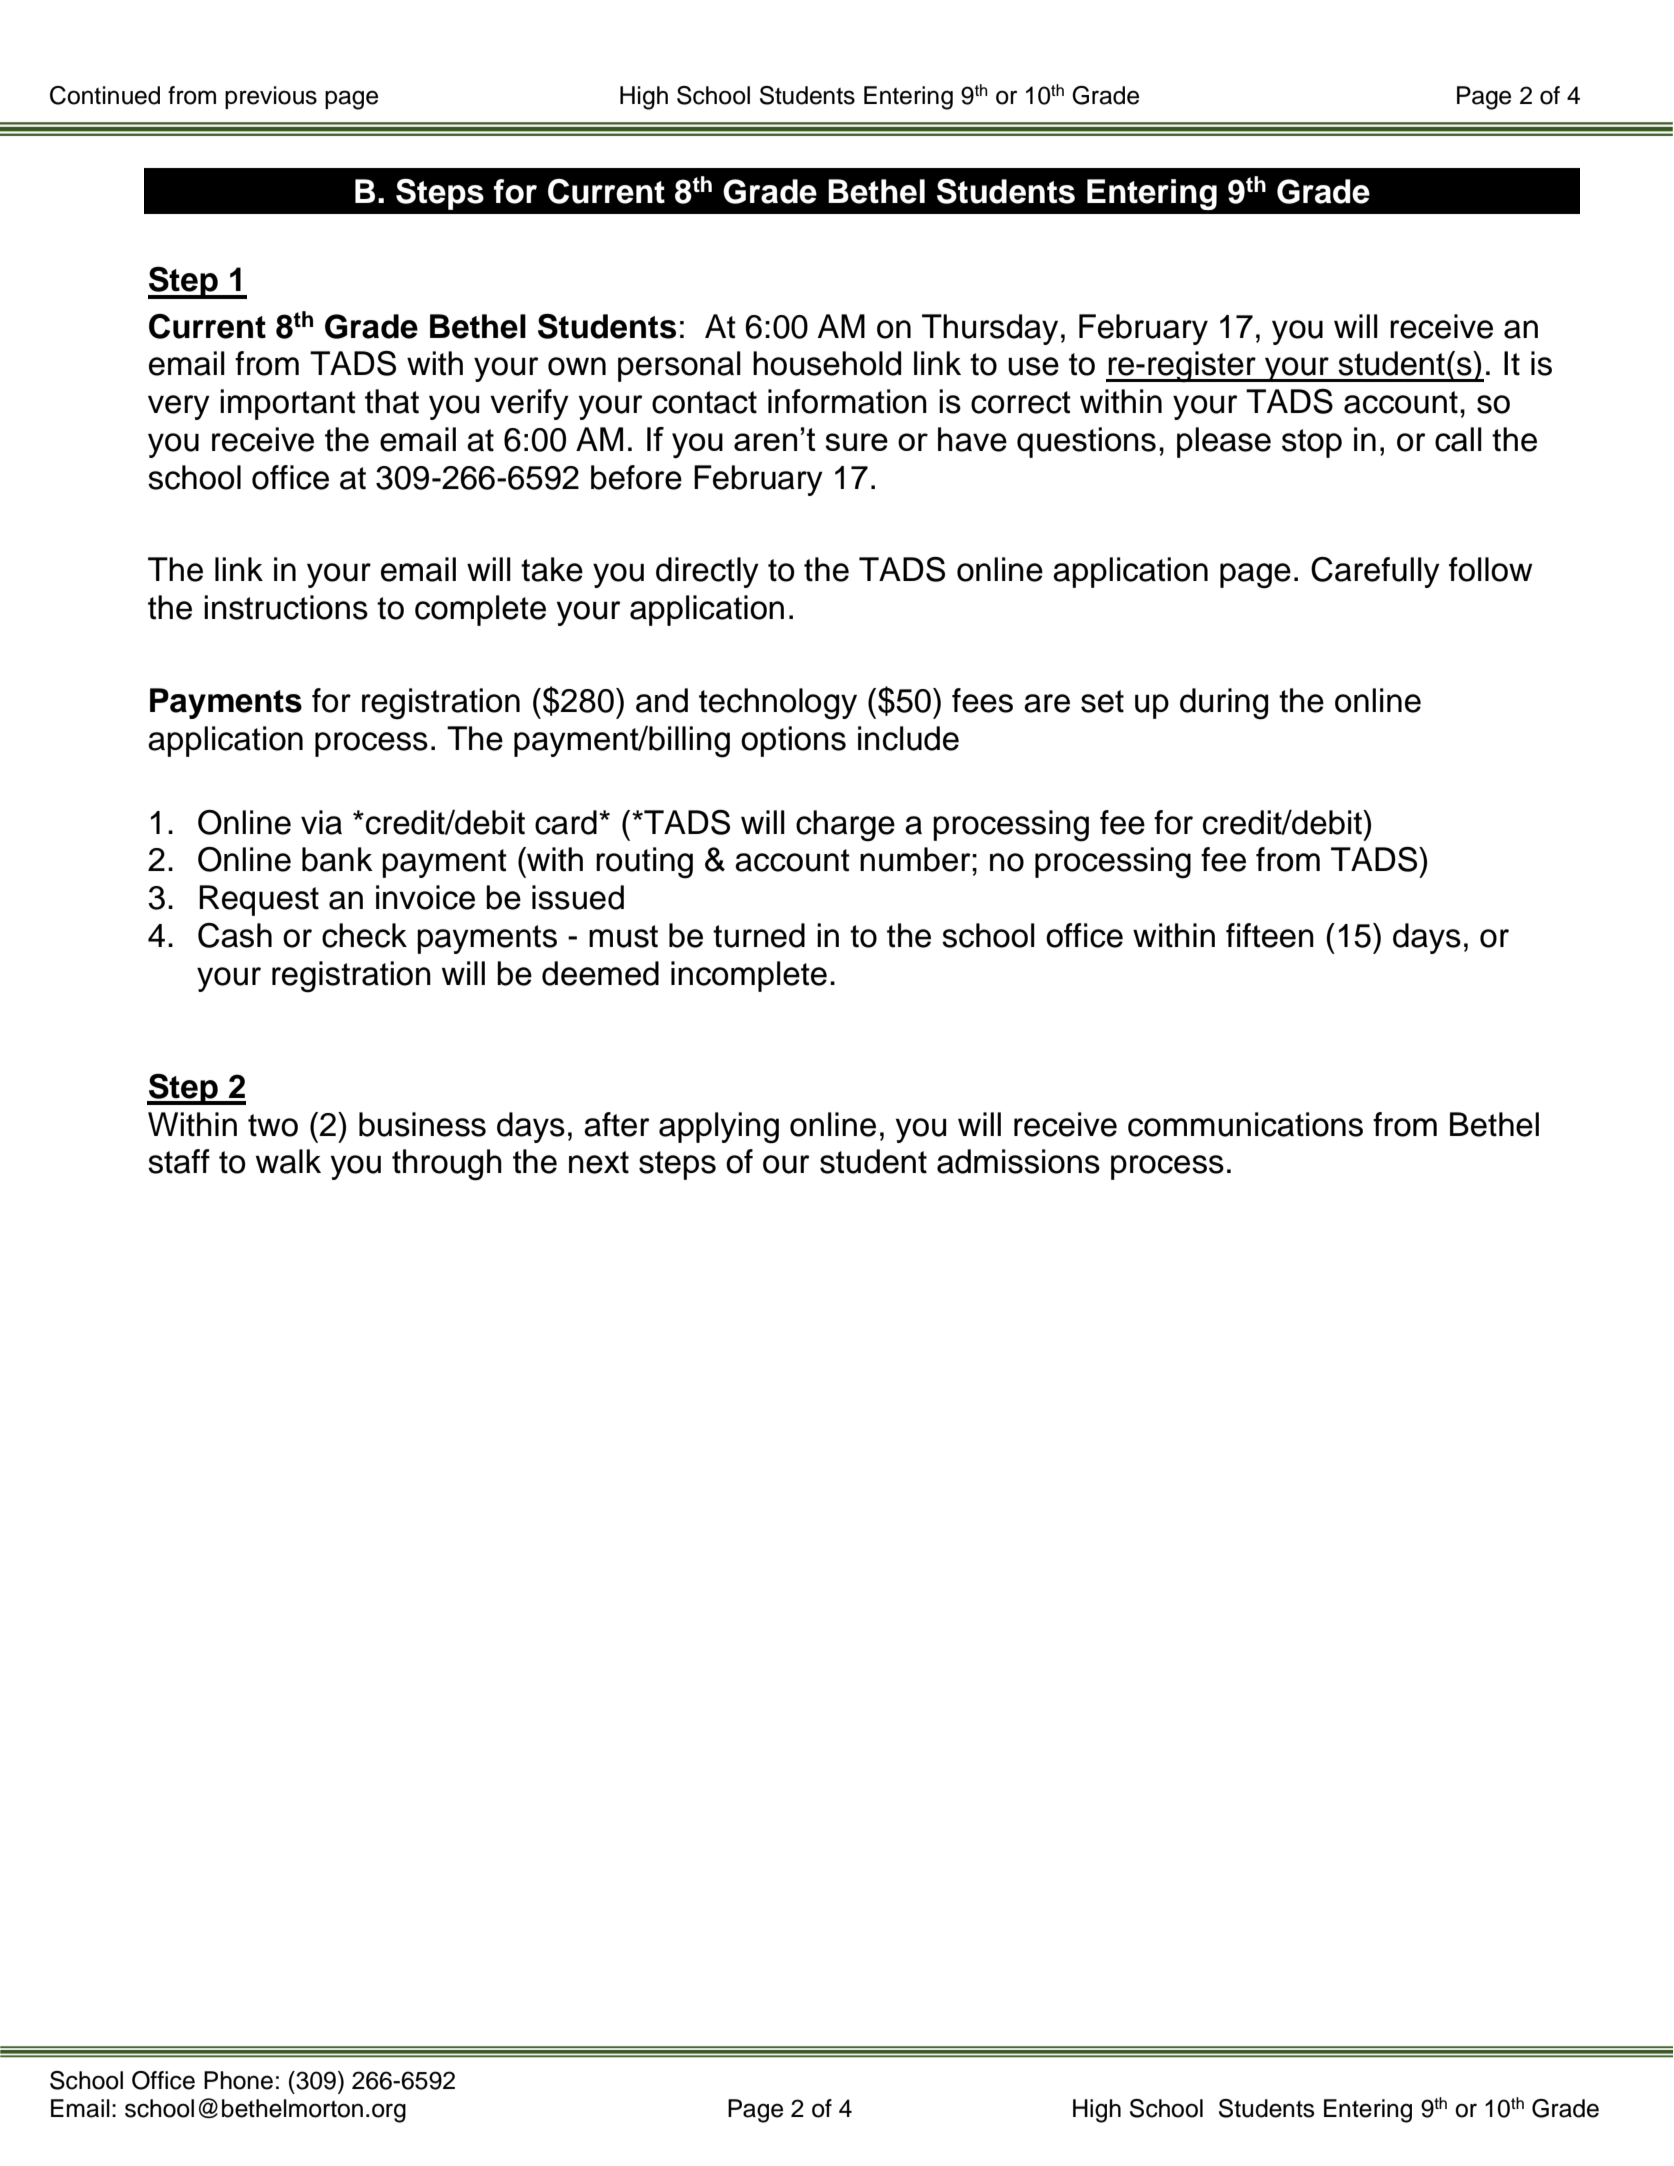 The width and height of the page is (1674, 2166). Describe the element at coordinates (1245, 1124) in the page. I see `communications` at that location.
